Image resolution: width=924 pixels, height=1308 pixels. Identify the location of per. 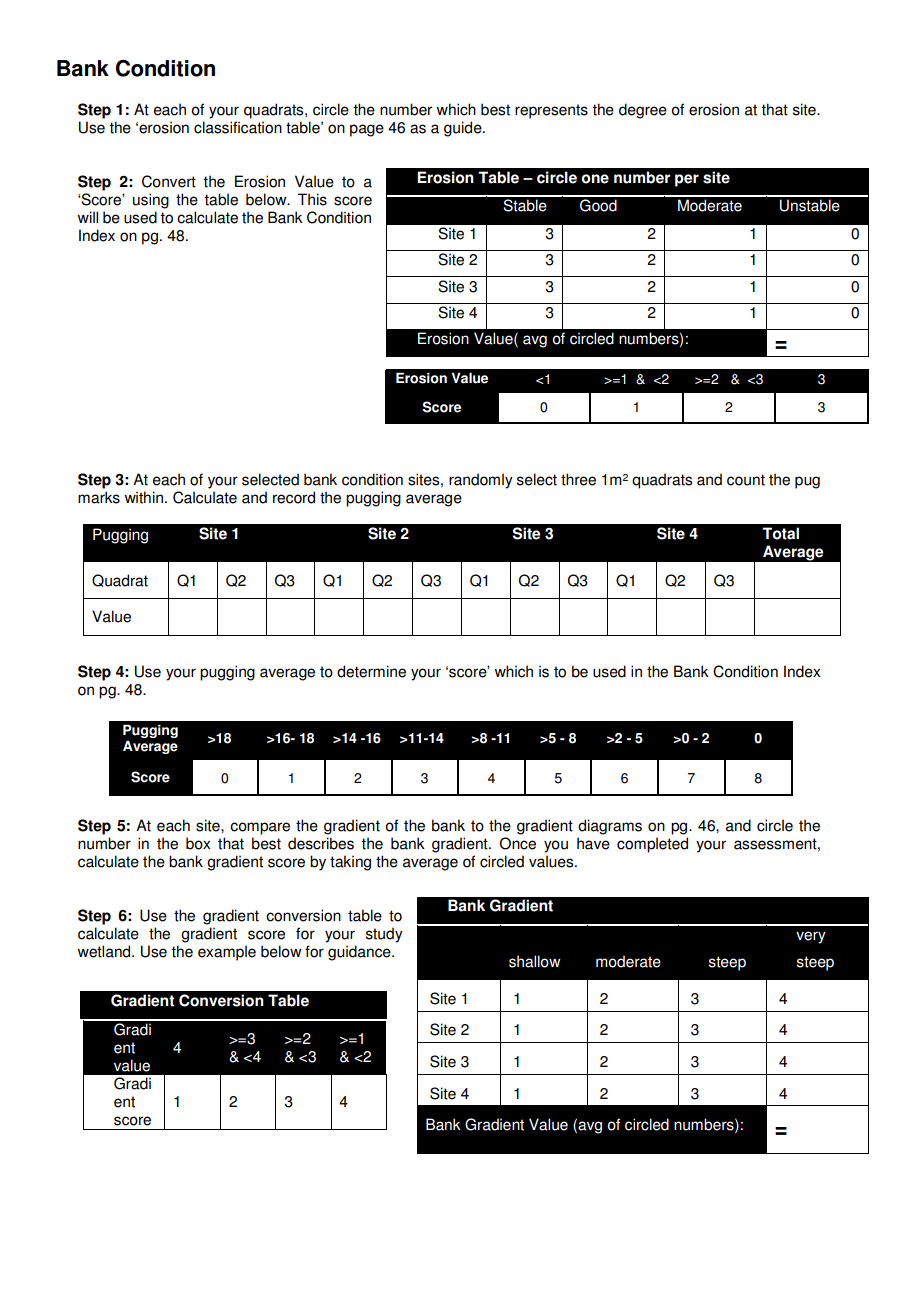
(687, 180).
